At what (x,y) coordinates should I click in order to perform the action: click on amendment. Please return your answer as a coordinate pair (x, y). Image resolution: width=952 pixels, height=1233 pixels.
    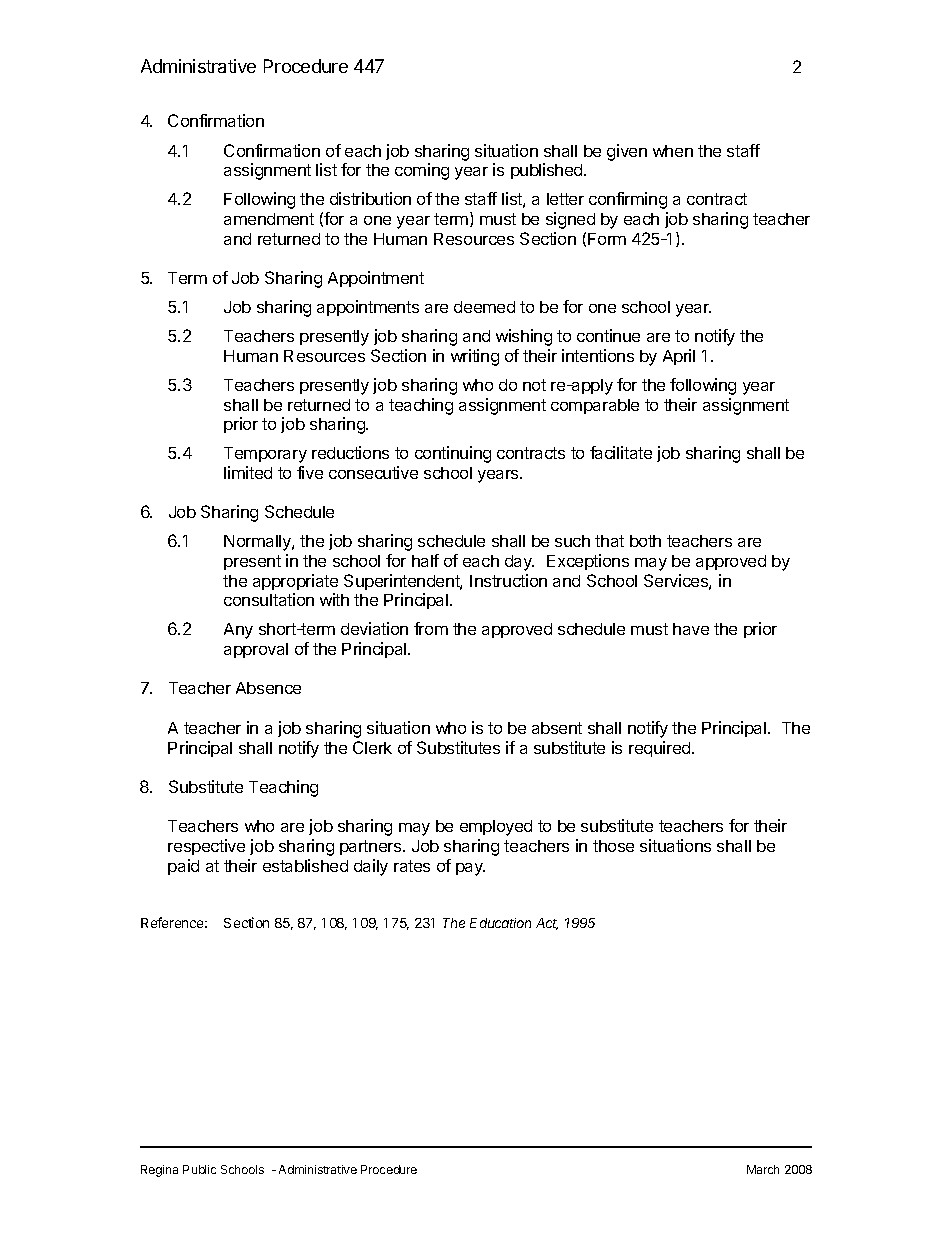
    Looking at the image, I should click on (269, 219).
